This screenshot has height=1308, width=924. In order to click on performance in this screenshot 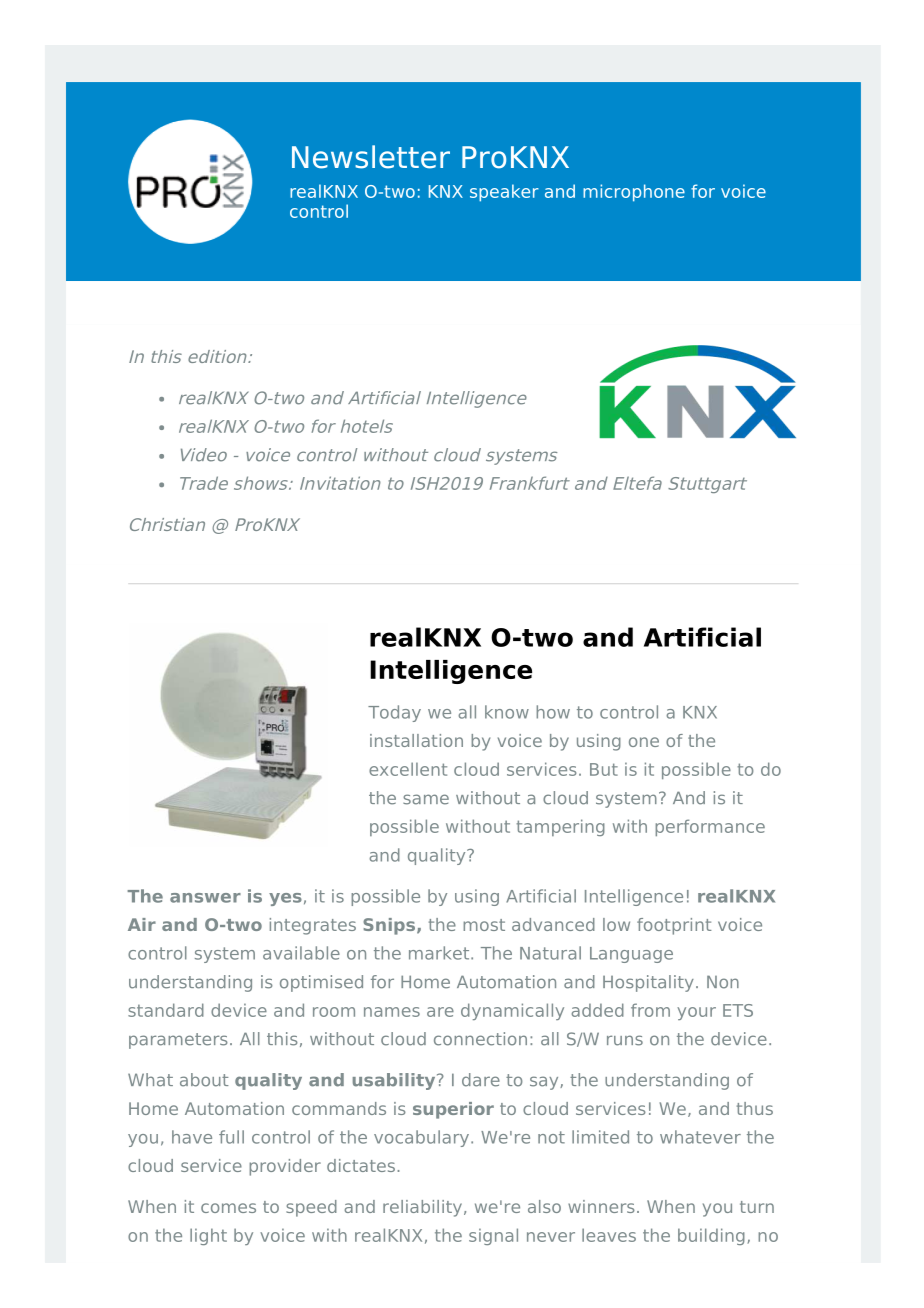, I will do `click(710, 827)`.
